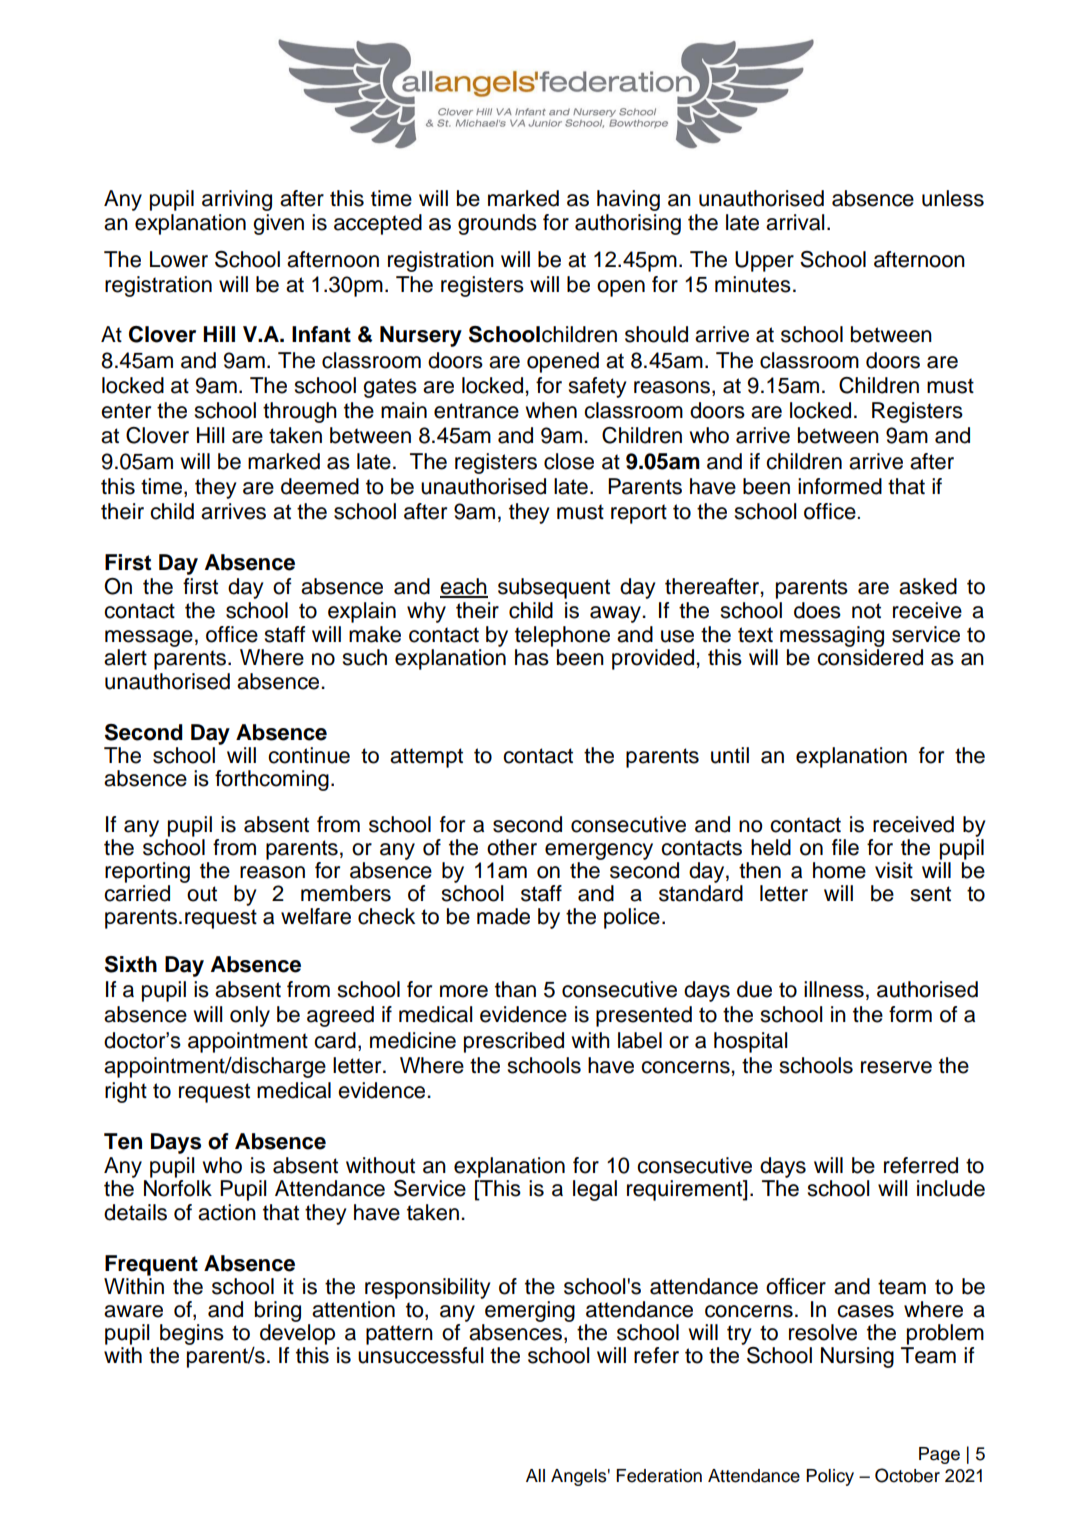  What do you see at coordinates (535, 1475) in the document?
I see `All` at bounding box center [535, 1475].
